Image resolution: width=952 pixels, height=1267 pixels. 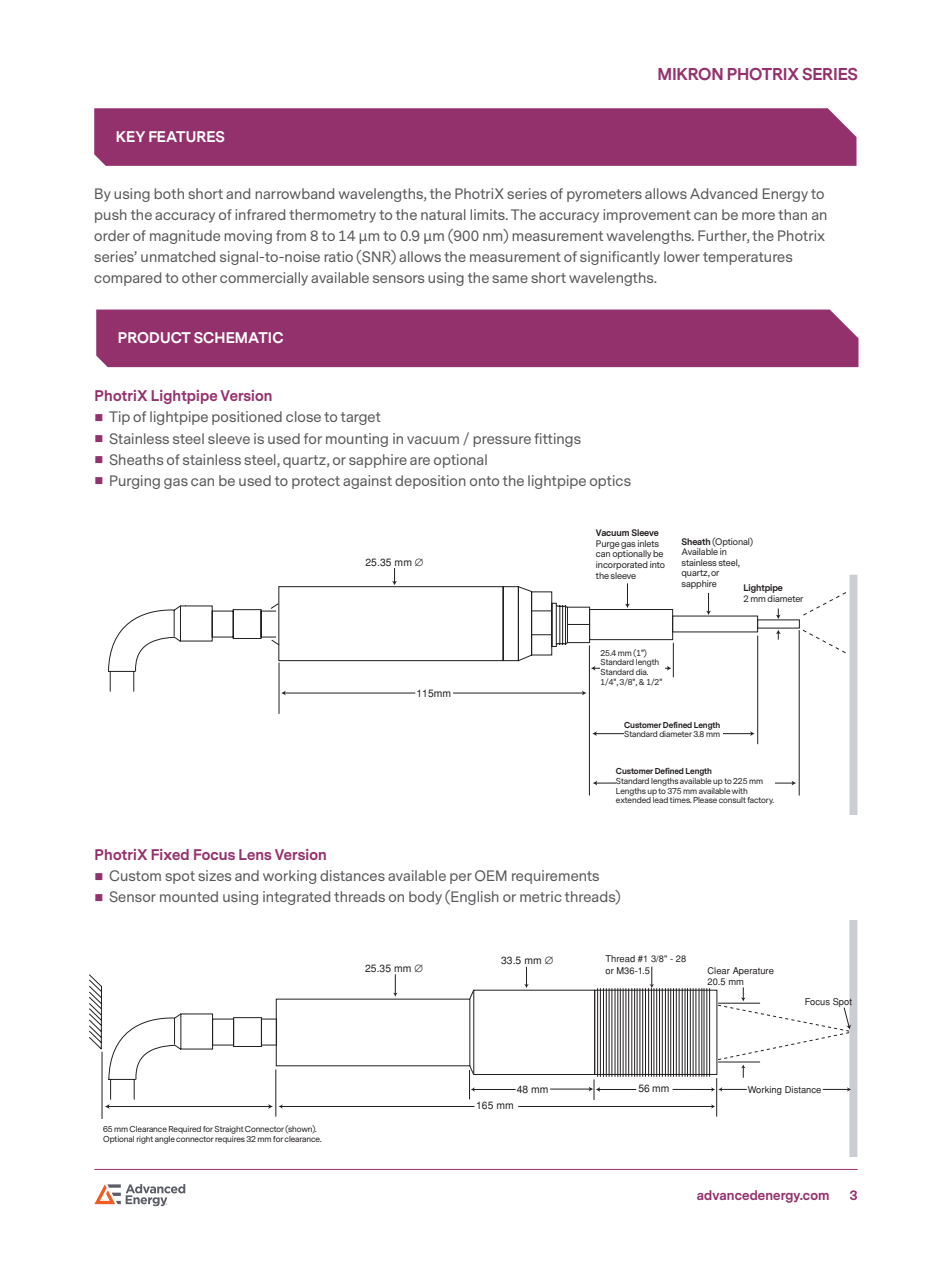 I want to click on FEATURES, so click(x=186, y=136).
